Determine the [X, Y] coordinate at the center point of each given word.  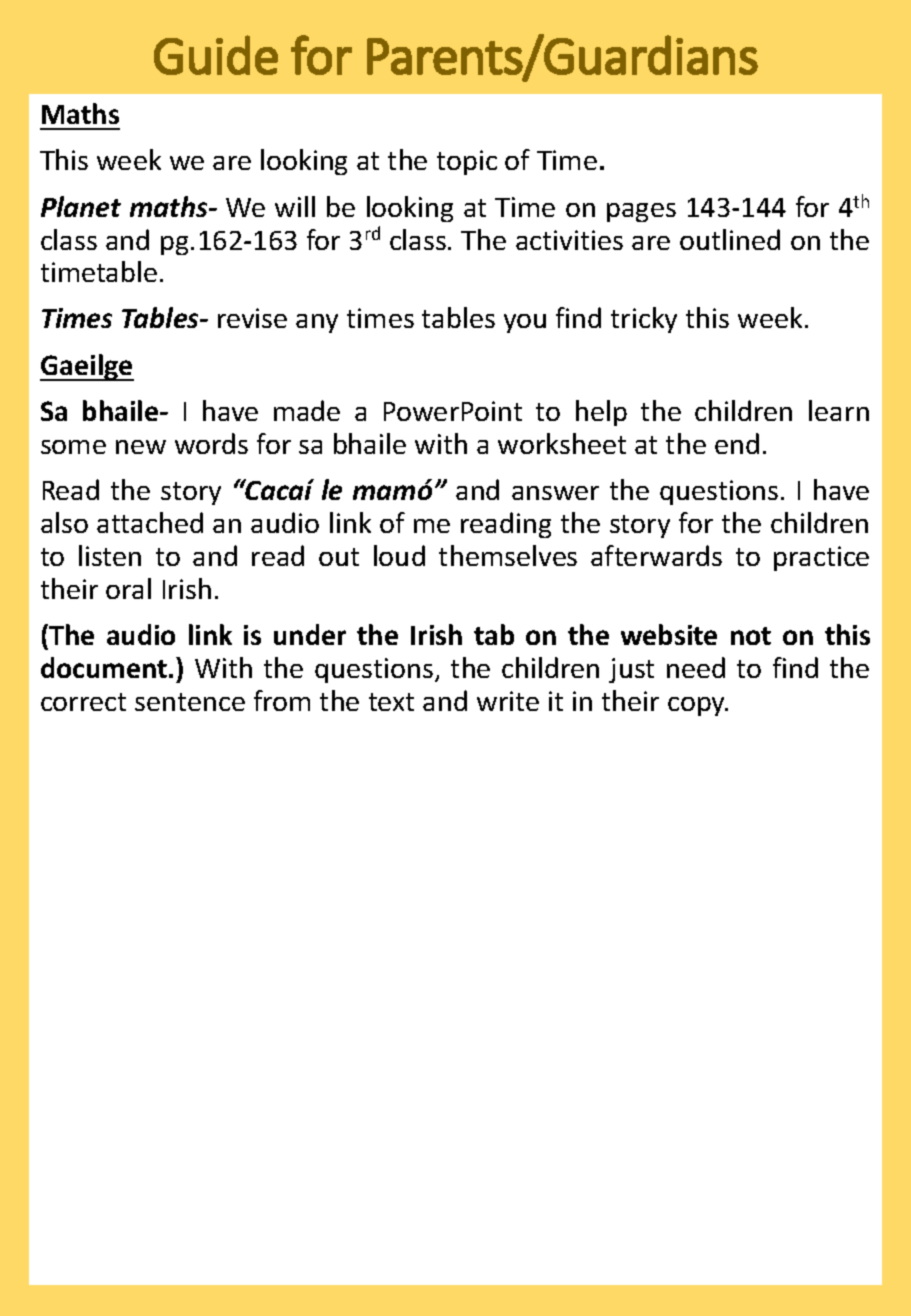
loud [399, 555]
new [141, 447]
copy [698, 706]
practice [821, 558]
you [525, 323]
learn [839, 410]
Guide [216, 55]
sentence [190, 702]
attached [150, 522]
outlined [730, 239]
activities [569, 240]
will [295, 206]
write [508, 701]
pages [641, 212]
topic [467, 162]
